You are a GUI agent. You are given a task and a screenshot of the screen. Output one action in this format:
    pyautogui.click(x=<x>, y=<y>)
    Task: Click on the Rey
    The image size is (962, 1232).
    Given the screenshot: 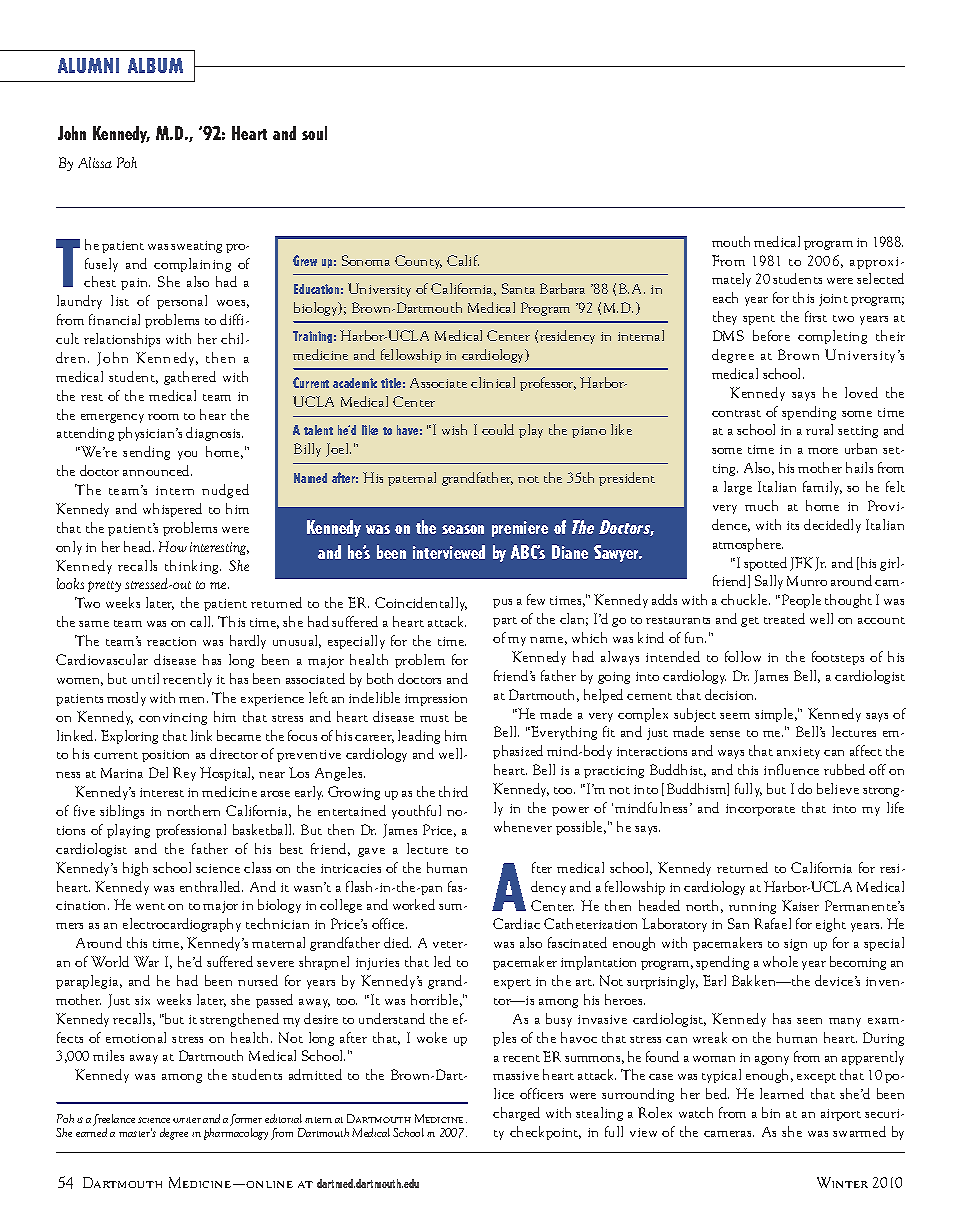 What is the action you would take?
    pyautogui.click(x=184, y=774)
